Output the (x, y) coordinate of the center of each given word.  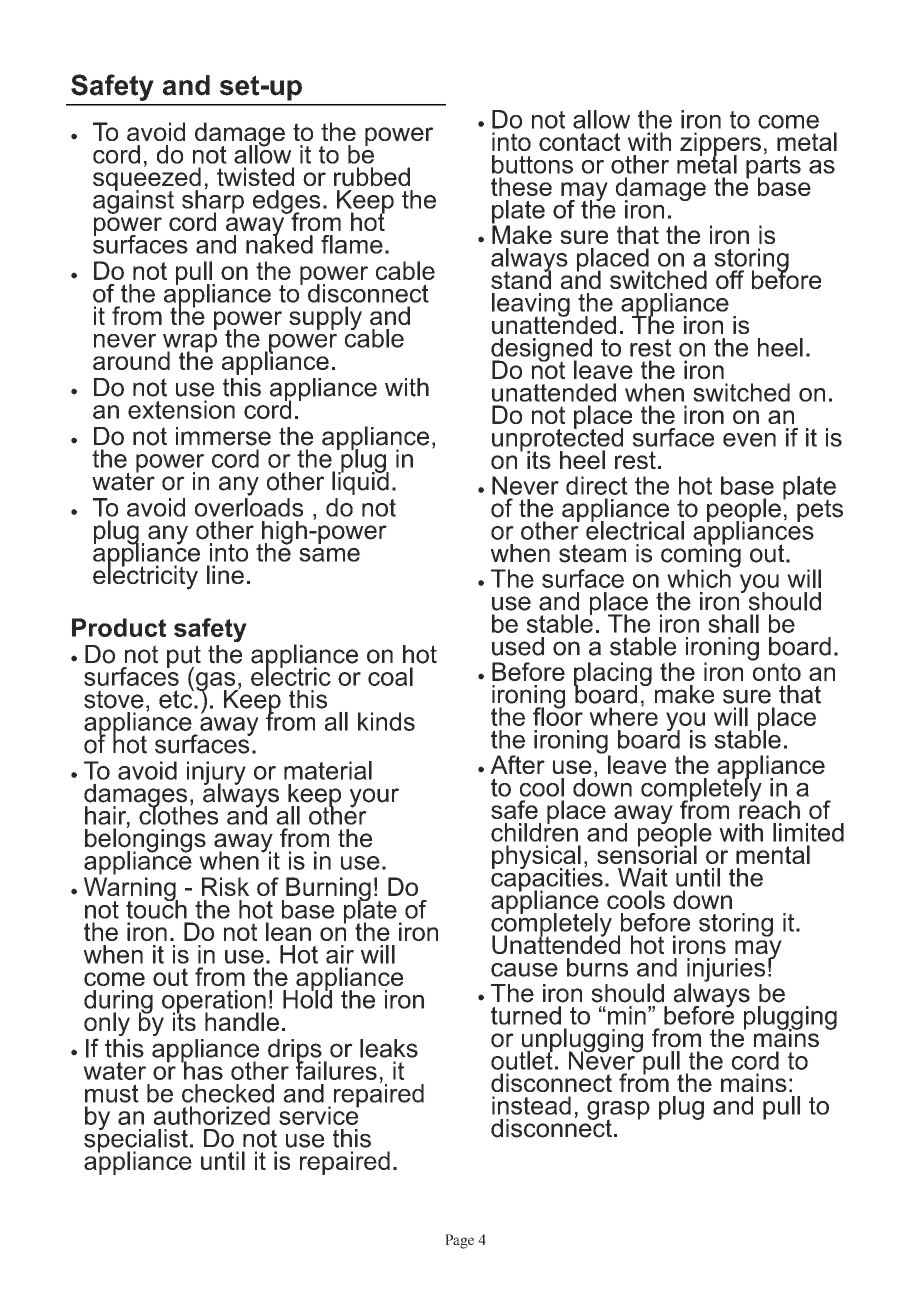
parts (773, 167)
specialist (136, 1141)
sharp (213, 202)
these (521, 186)
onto (777, 672)
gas (217, 682)
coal (390, 676)
